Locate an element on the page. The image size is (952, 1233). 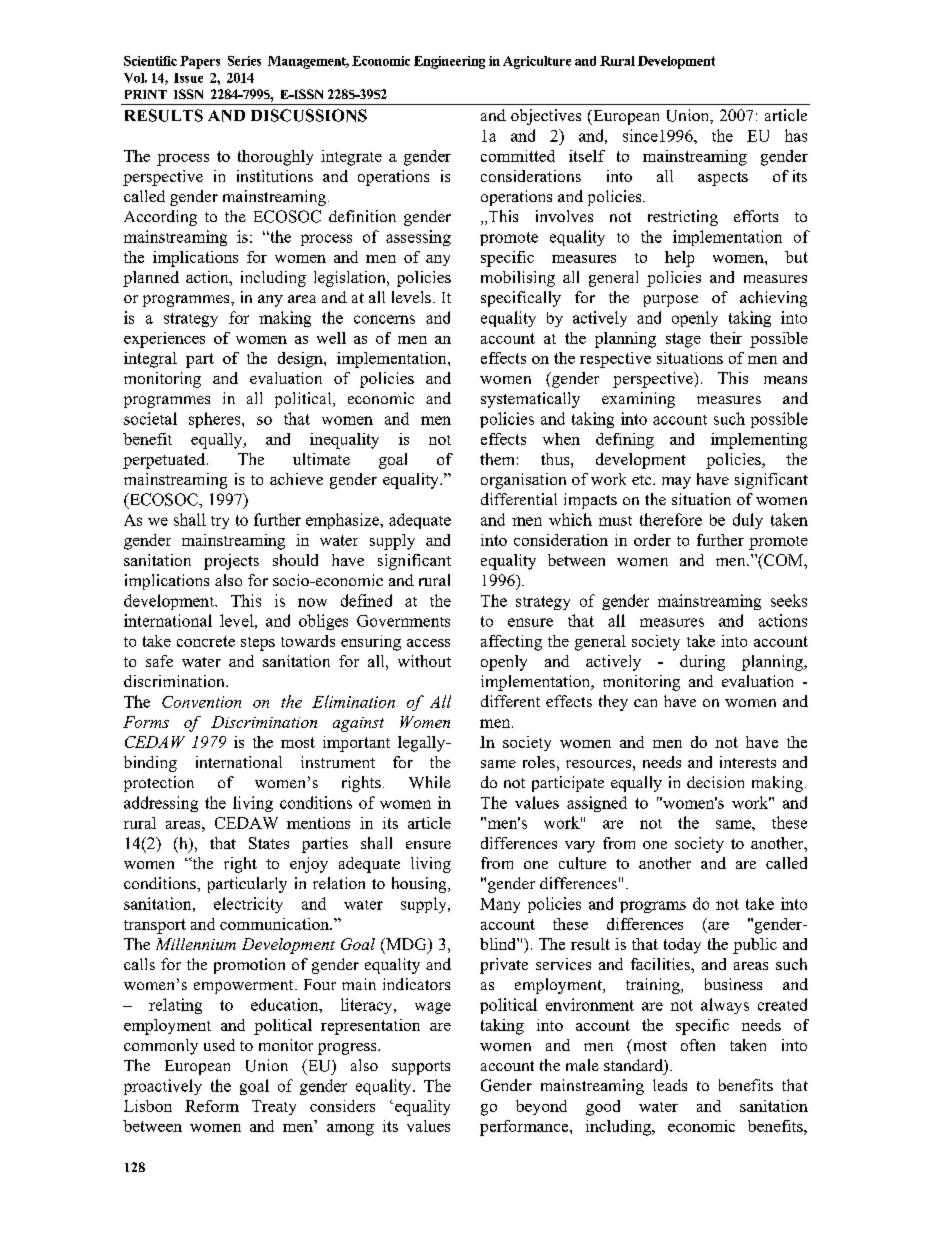
Issue is located at coordinates (188, 78).
